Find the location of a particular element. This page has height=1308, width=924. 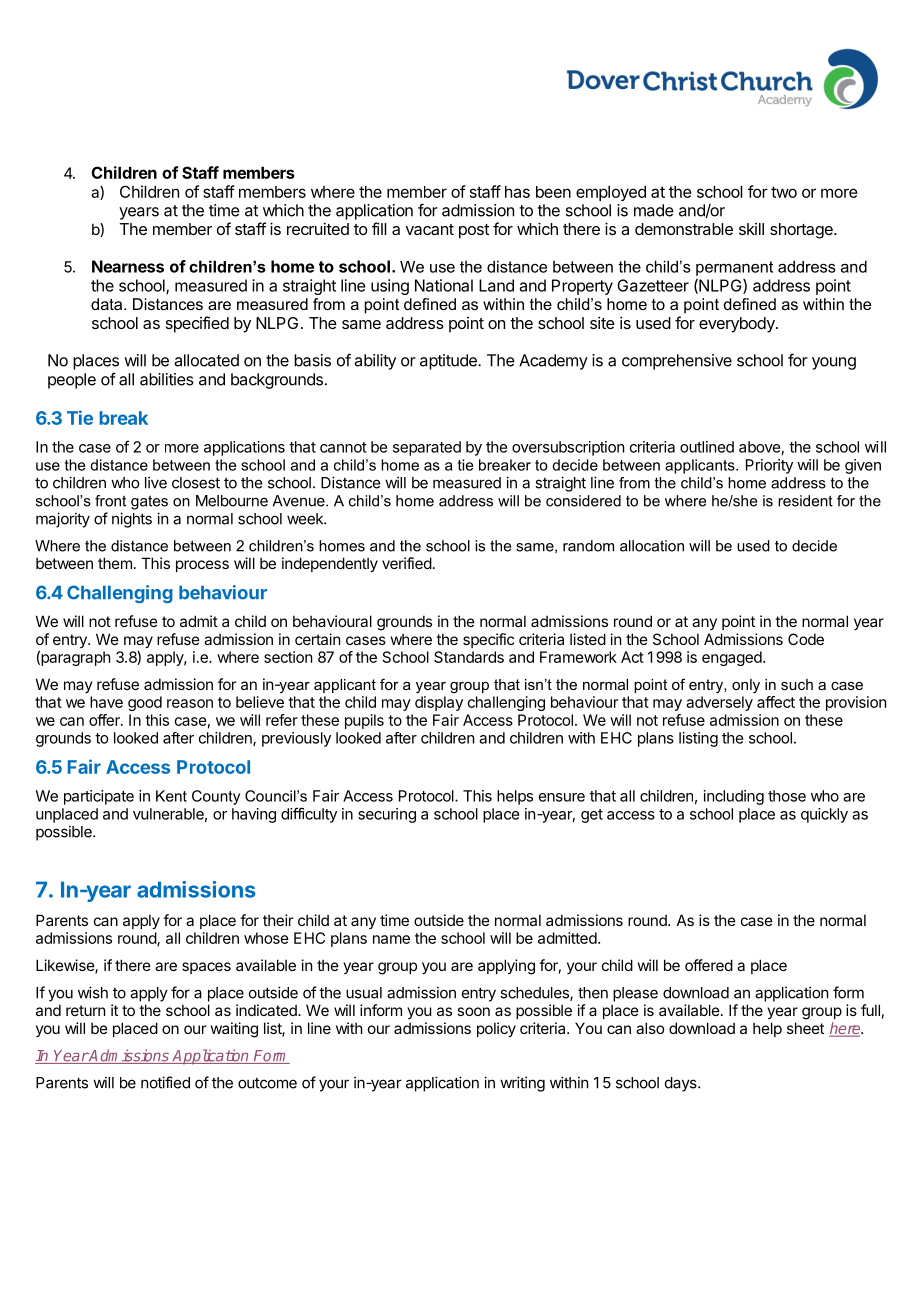

good is located at coordinates (145, 703).
